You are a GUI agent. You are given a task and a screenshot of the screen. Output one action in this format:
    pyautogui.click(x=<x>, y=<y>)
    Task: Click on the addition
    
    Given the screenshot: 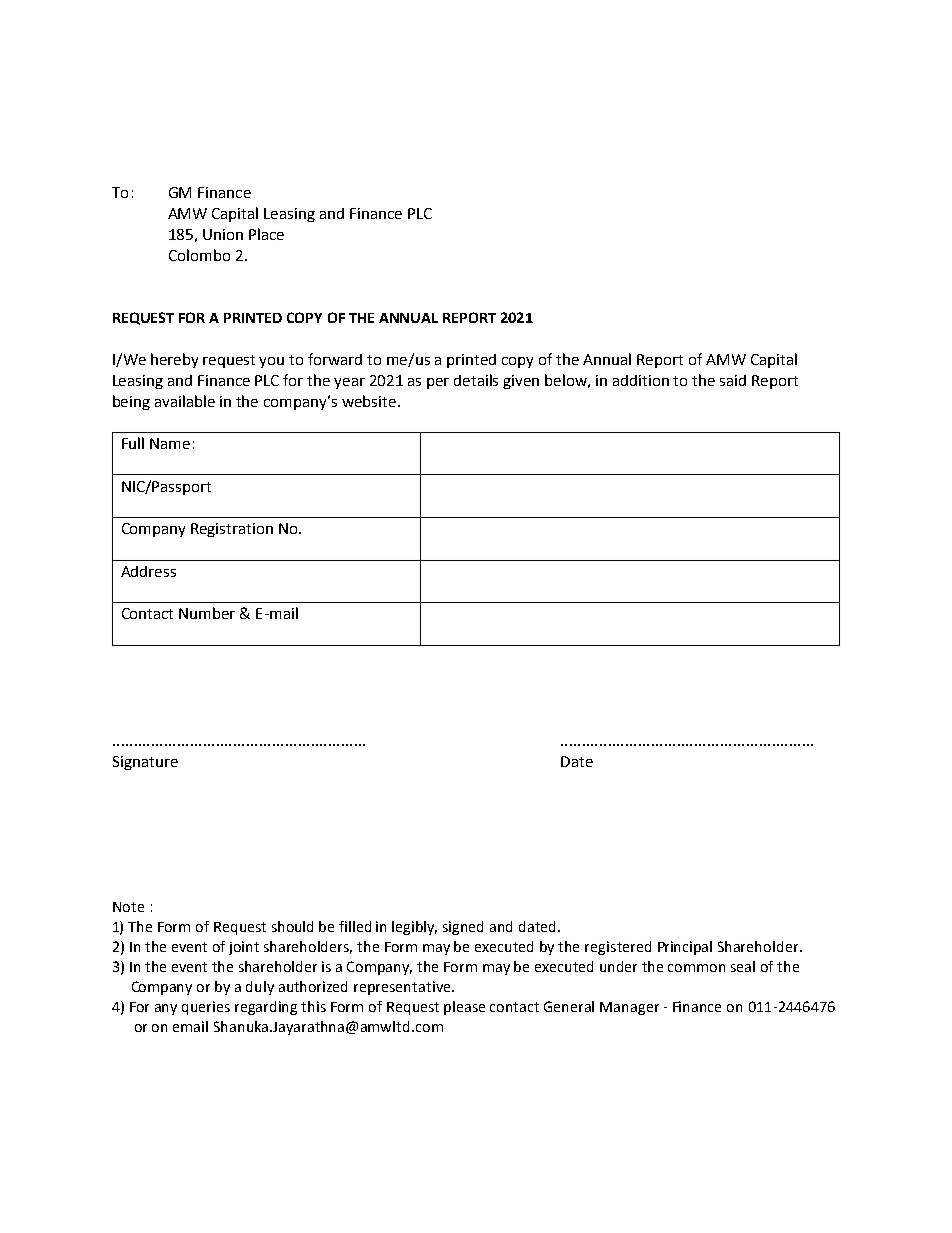 What is the action you would take?
    pyautogui.click(x=641, y=380)
